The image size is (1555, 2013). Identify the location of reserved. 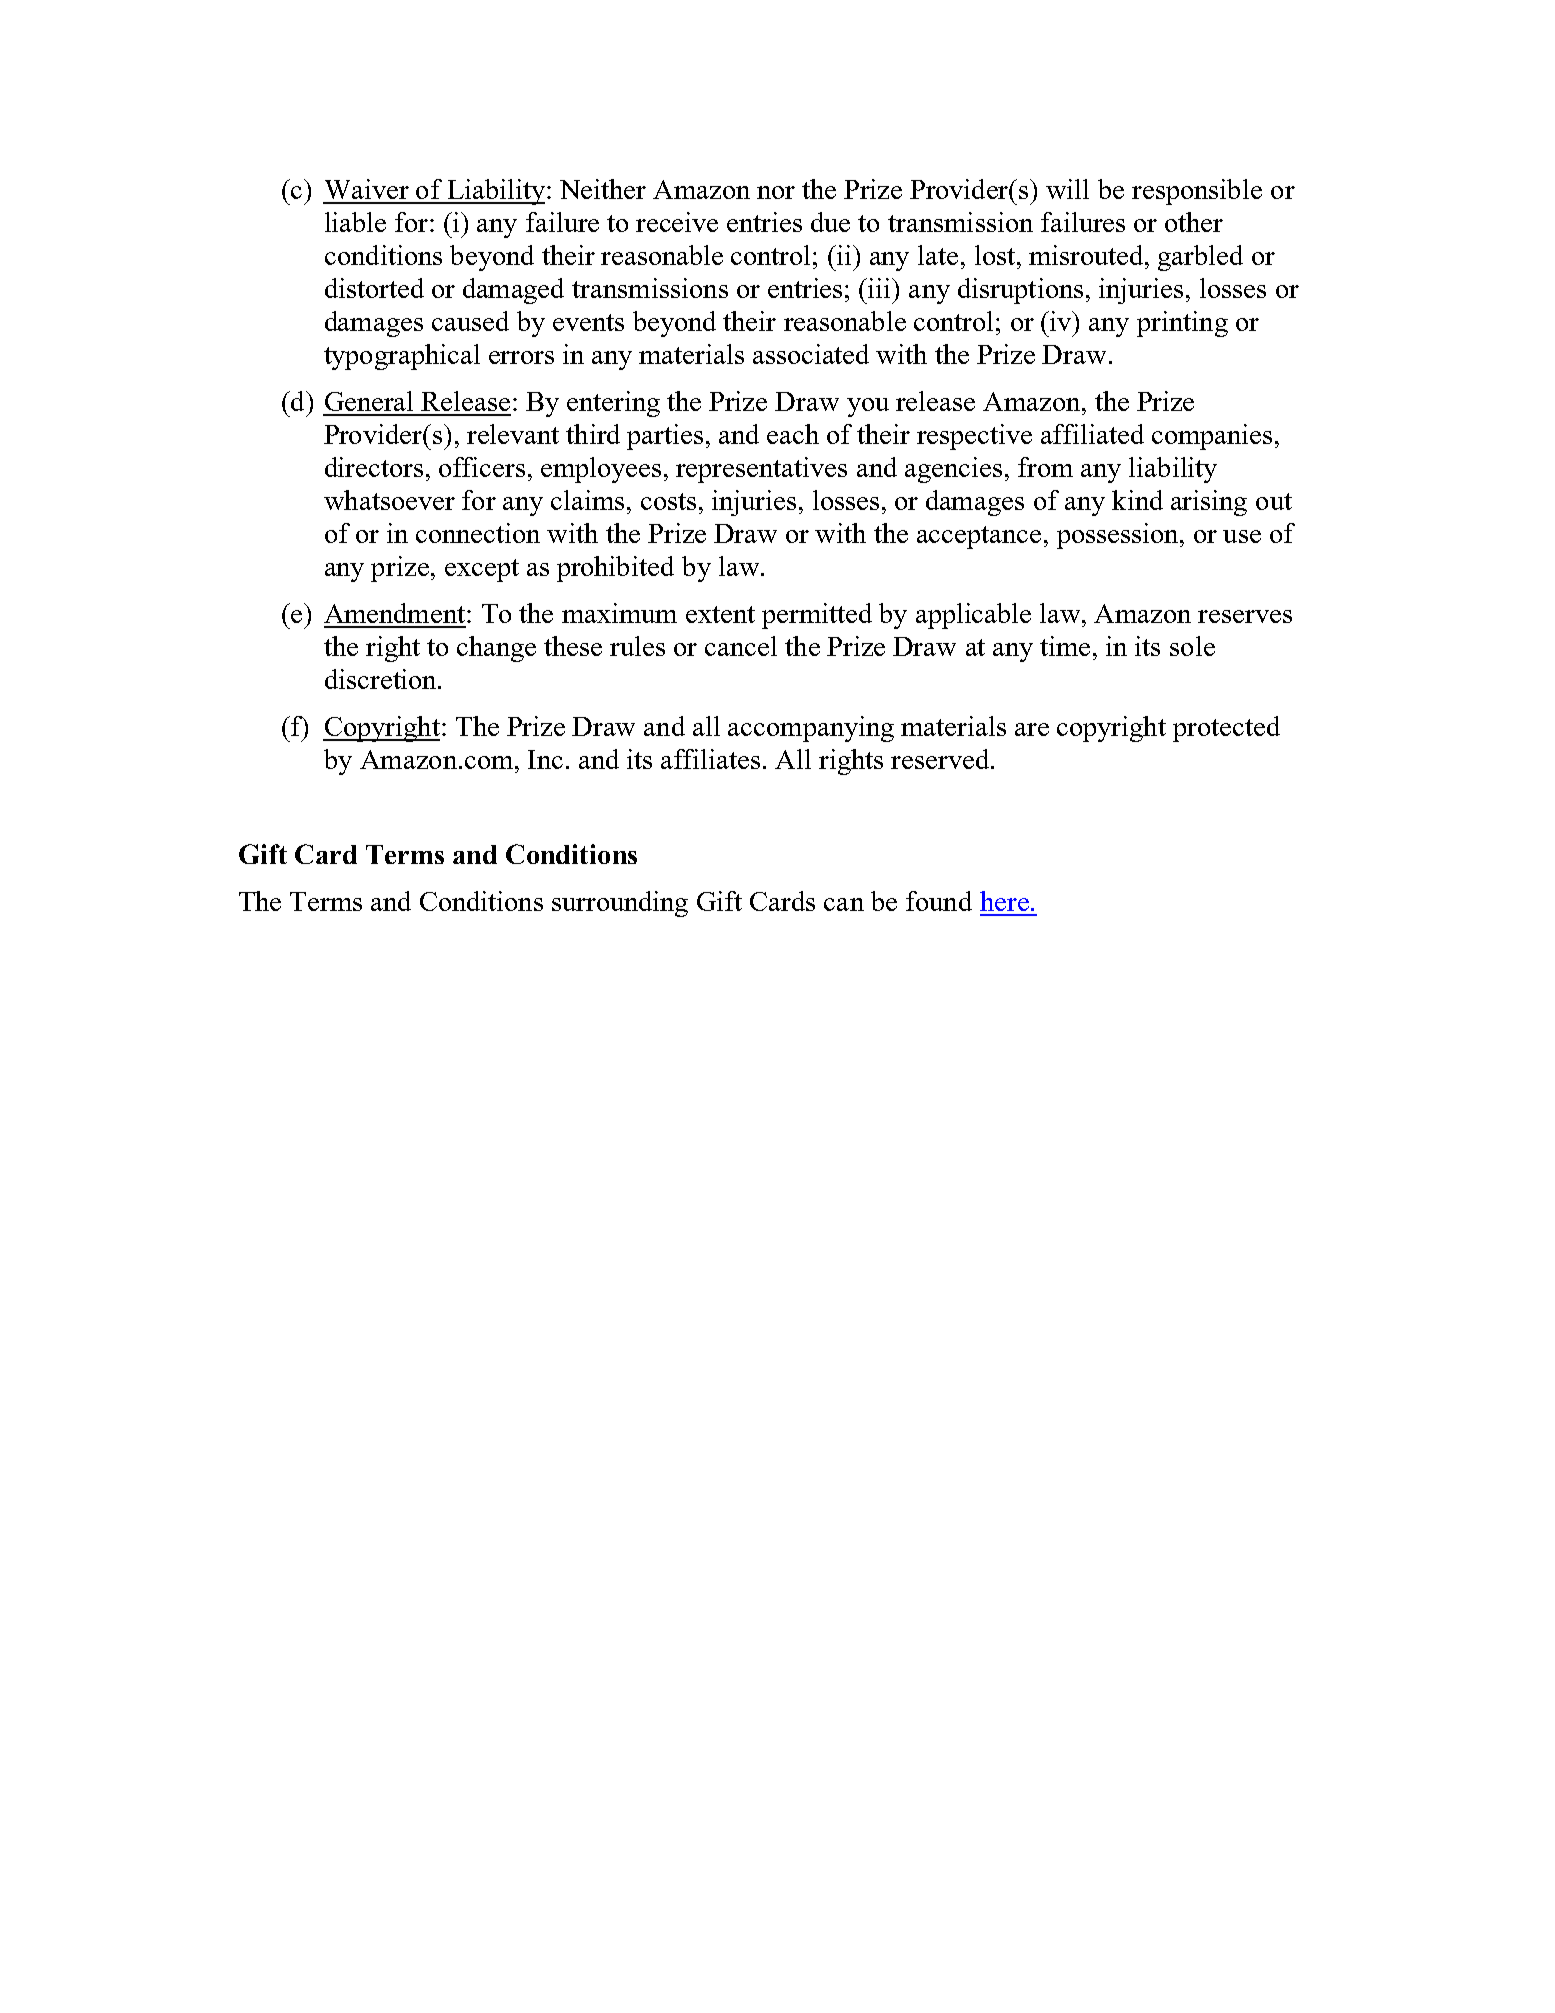
(940, 759).
